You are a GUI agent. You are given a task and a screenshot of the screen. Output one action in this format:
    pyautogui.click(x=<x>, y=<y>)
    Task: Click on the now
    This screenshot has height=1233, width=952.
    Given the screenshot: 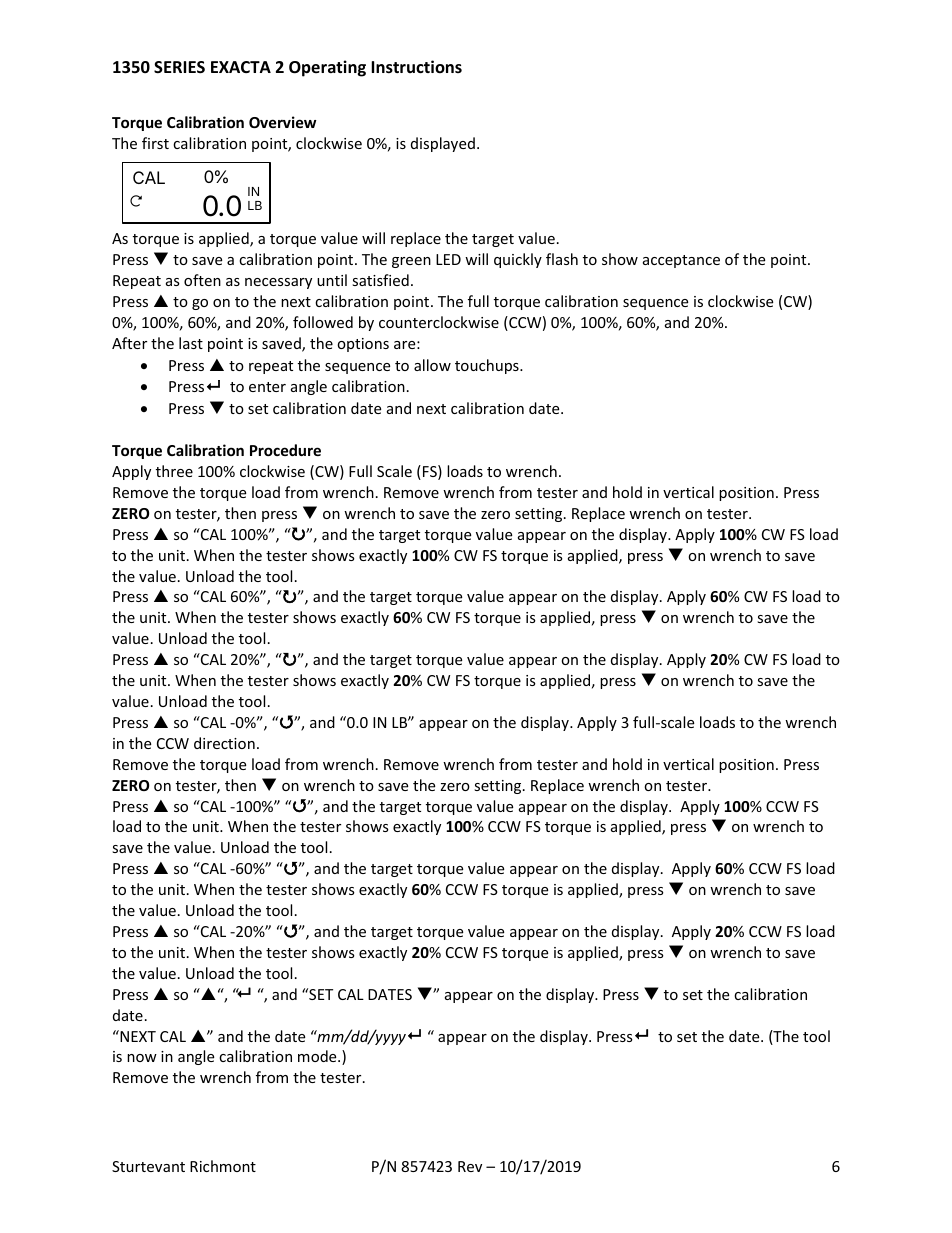 What is the action you would take?
    pyautogui.click(x=142, y=1058)
